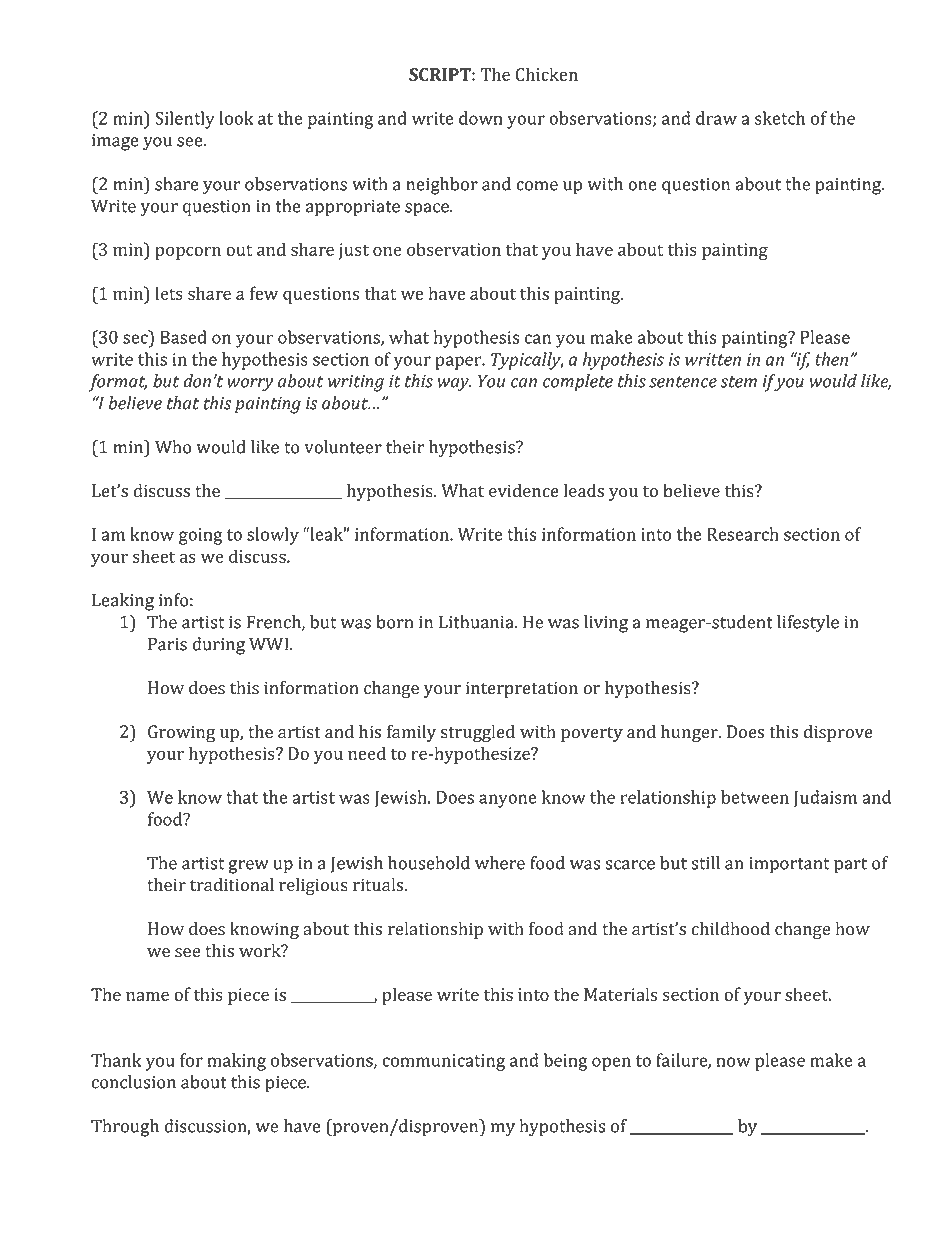  Describe the element at coordinates (218, 646) in the page. I see `during` at that location.
